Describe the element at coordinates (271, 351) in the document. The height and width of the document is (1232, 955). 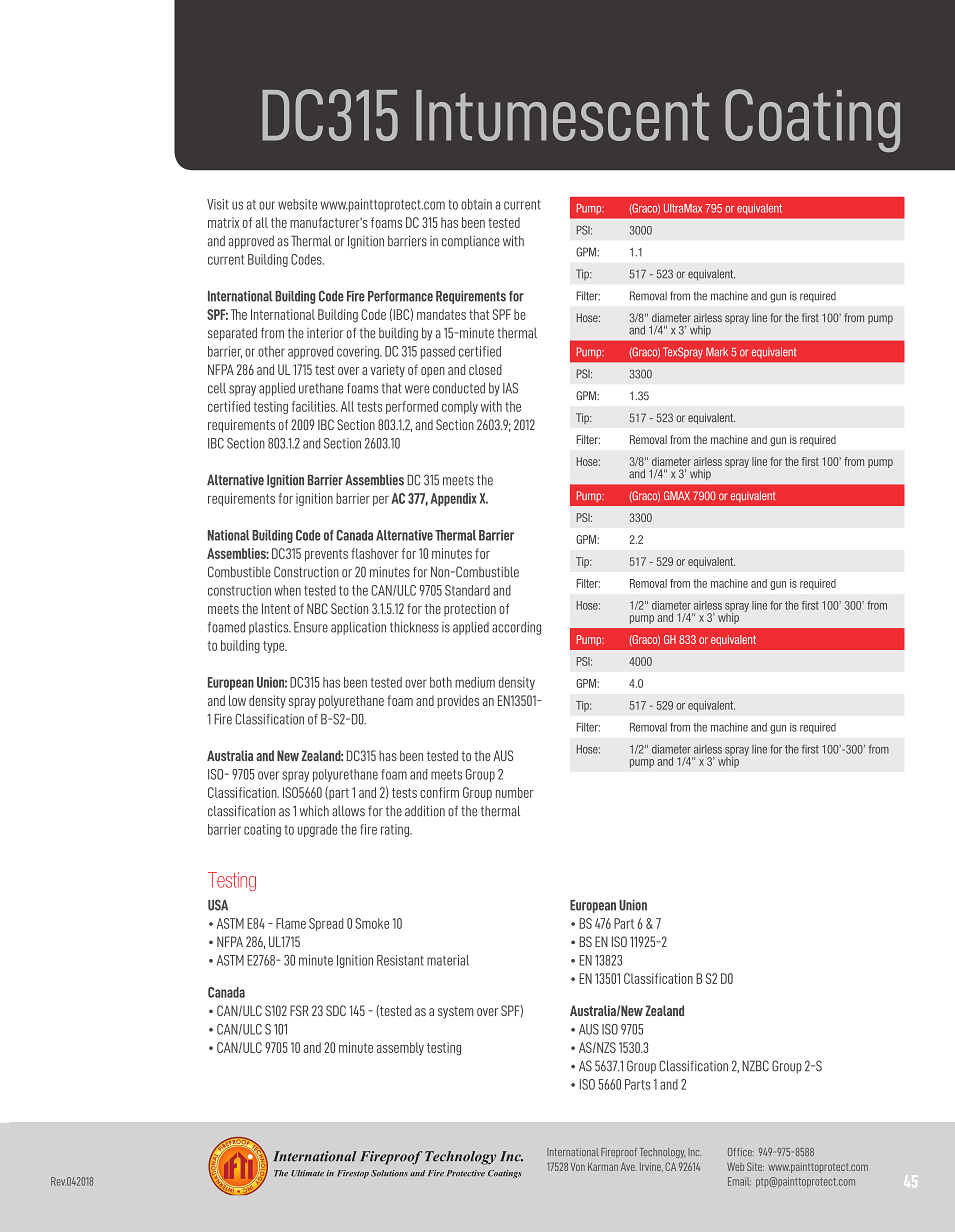
I see `other` at that location.
